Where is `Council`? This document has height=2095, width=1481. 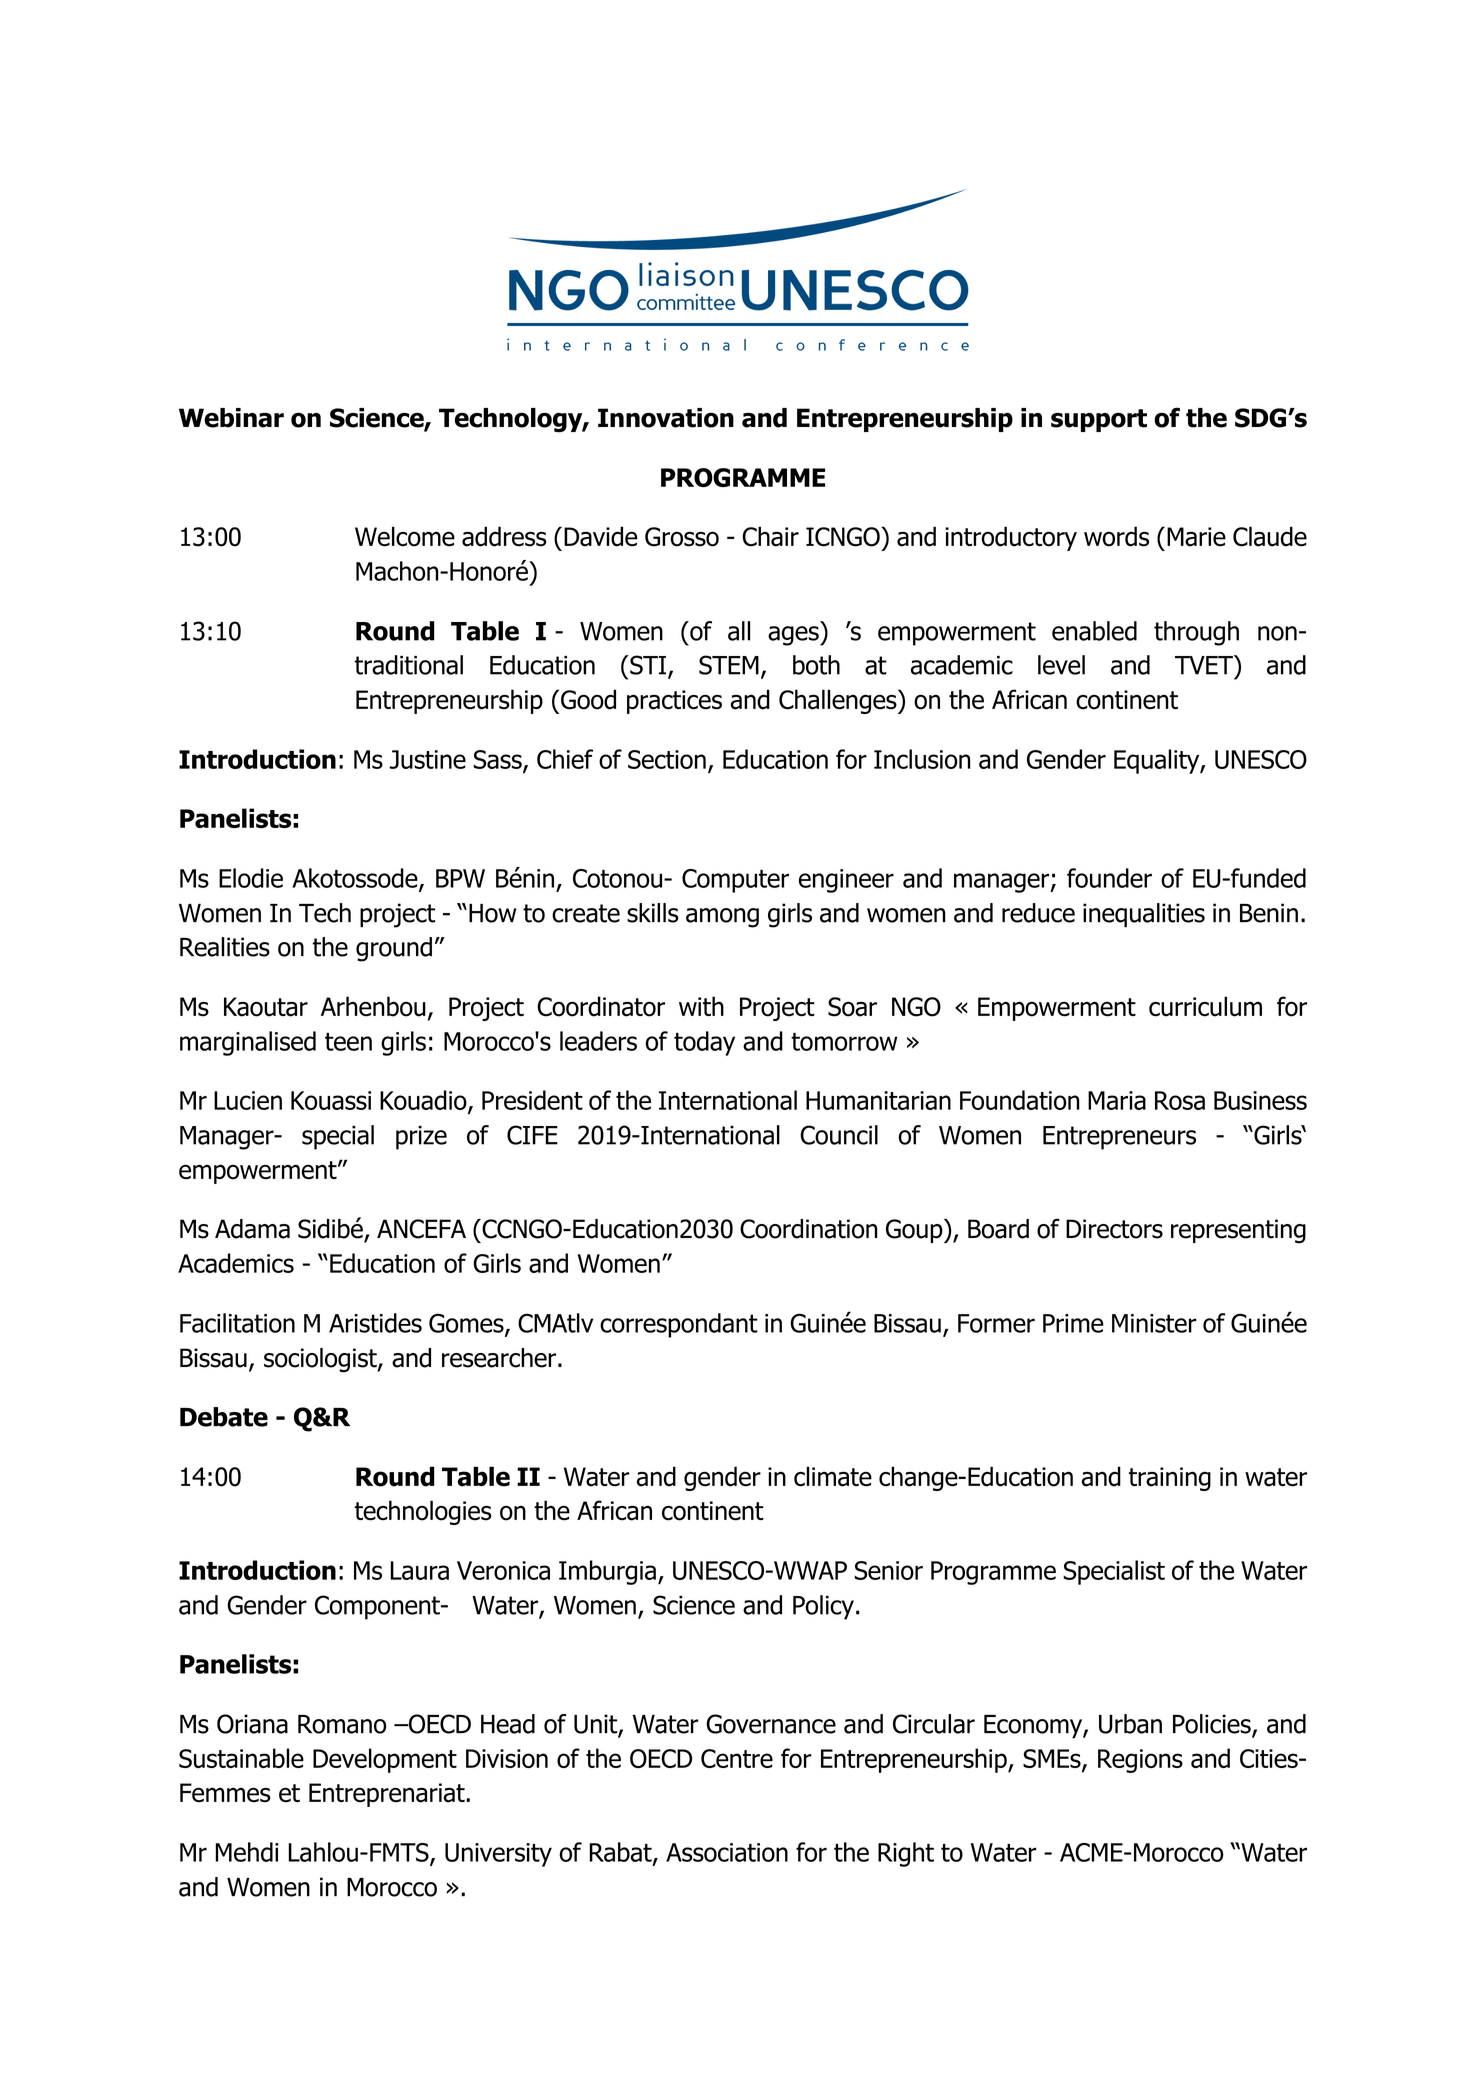 Council is located at coordinates (839, 1135).
